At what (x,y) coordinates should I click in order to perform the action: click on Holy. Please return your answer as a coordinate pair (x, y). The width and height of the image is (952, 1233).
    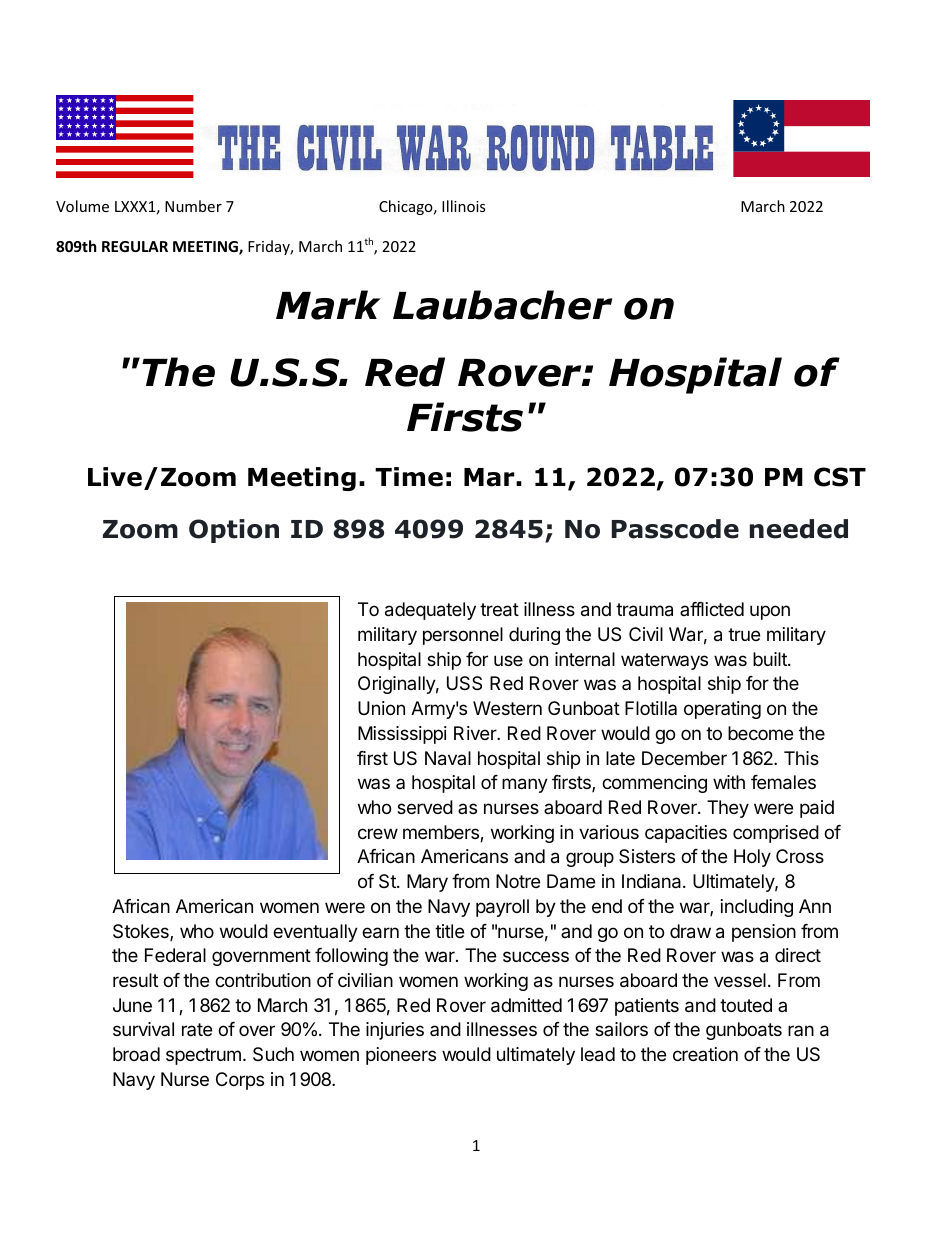
    Looking at the image, I should click on (752, 858).
